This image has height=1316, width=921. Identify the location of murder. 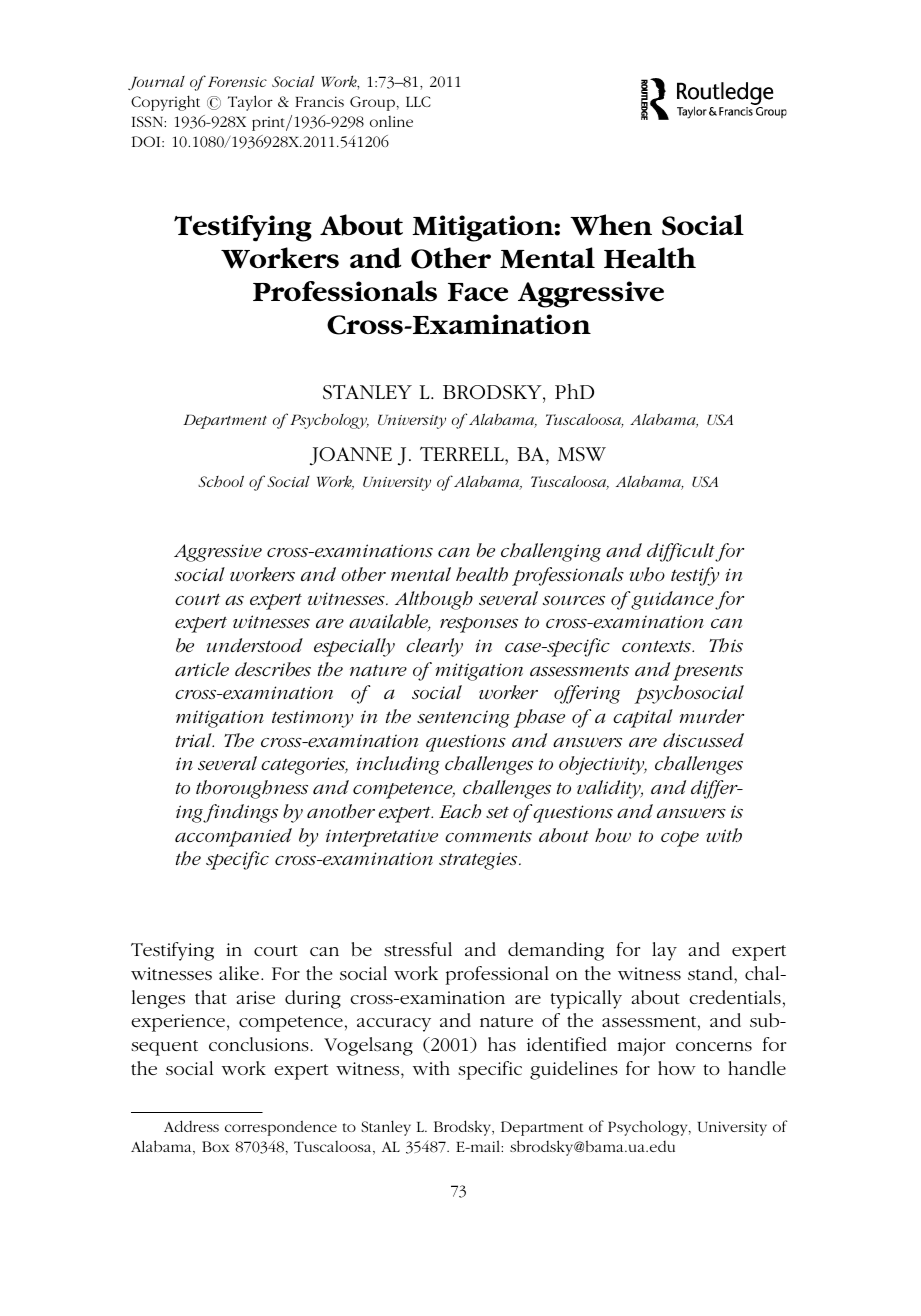
(711, 716).
